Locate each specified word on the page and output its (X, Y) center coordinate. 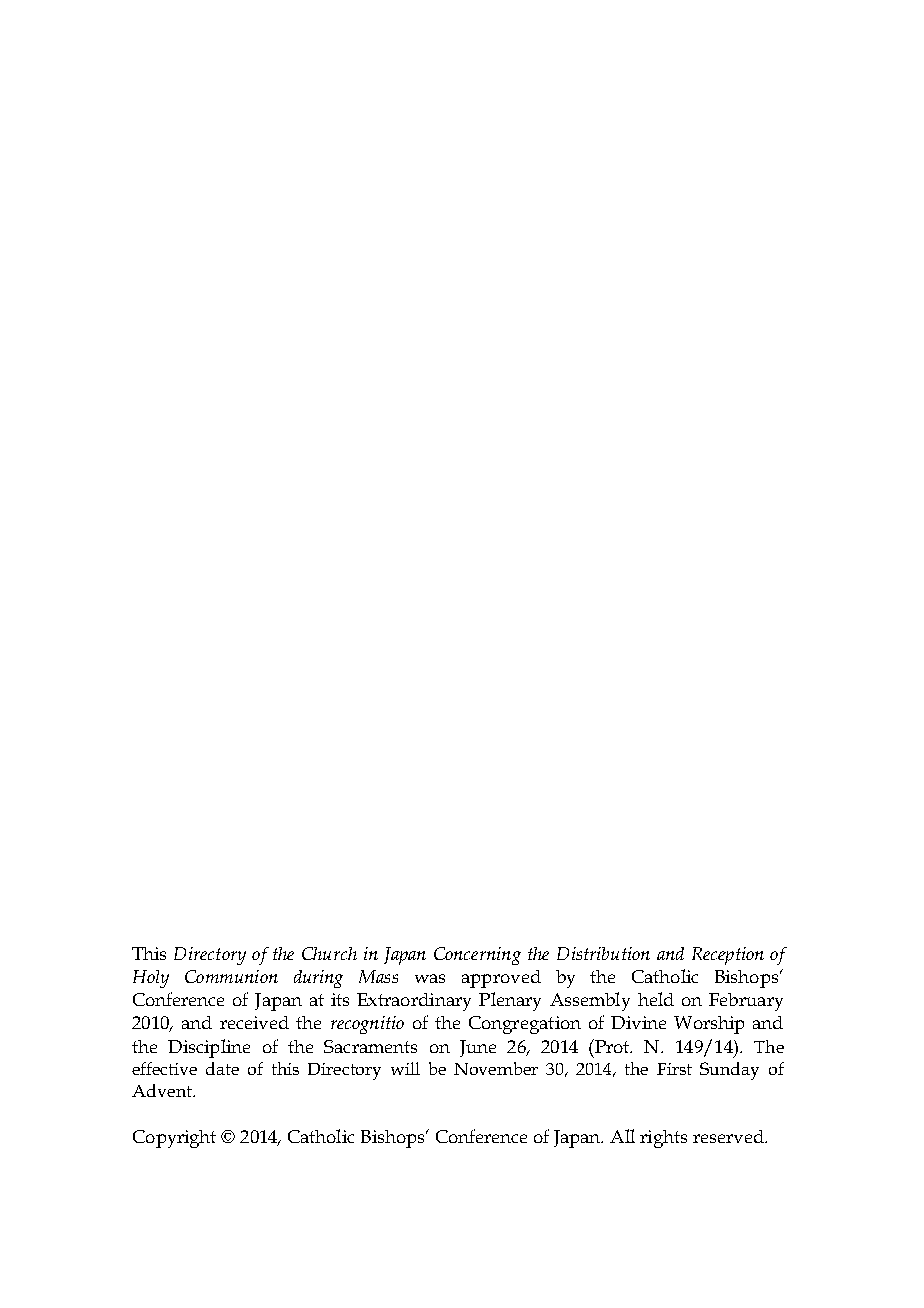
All (622, 1136)
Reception (728, 956)
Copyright (174, 1139)
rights (663, 1139)
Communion (231, 976)
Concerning (477, 956)
